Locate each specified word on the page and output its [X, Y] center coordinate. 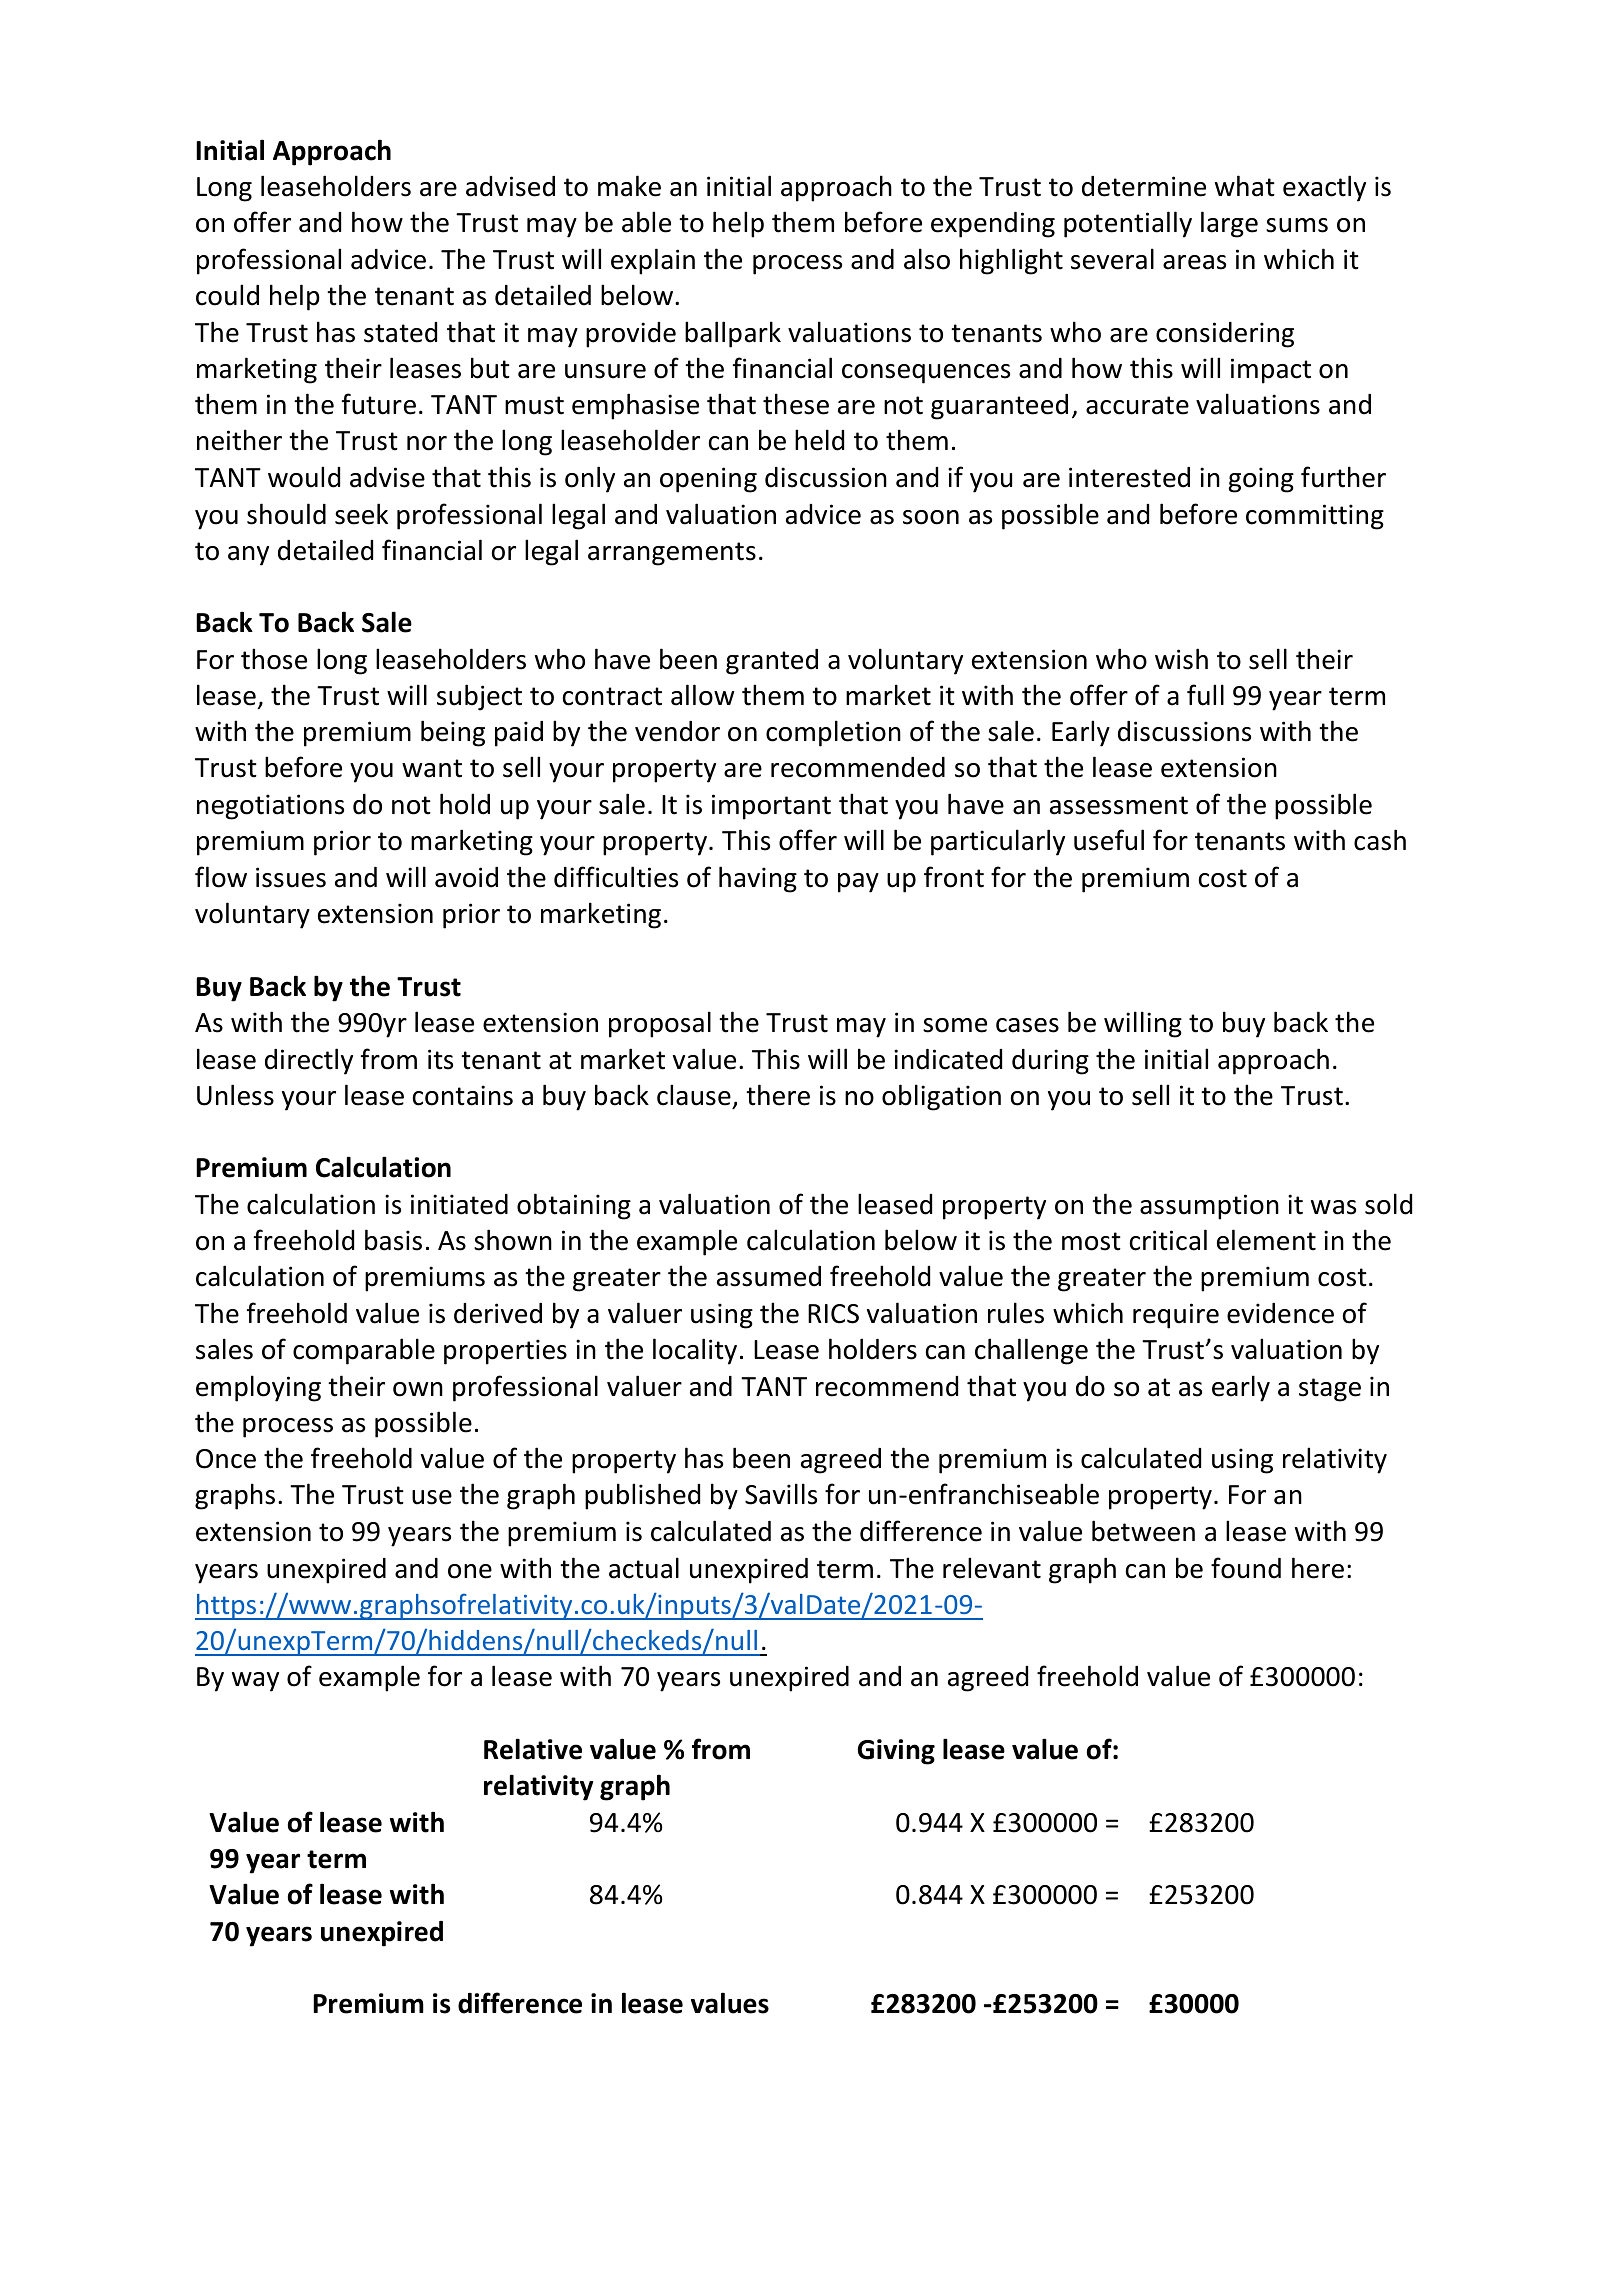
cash [1380, 840]
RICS [833, 1314]
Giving [896, 1752]
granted [772, 662]
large [1229, 224]
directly [309, 1061]
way [255, 1682]
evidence [1280, 1313]
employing [258, 1388]
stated [400, 332]
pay [858, 883]
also [927, 259]
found [1246, 1568]
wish [1181, 659]
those [274, 659]
